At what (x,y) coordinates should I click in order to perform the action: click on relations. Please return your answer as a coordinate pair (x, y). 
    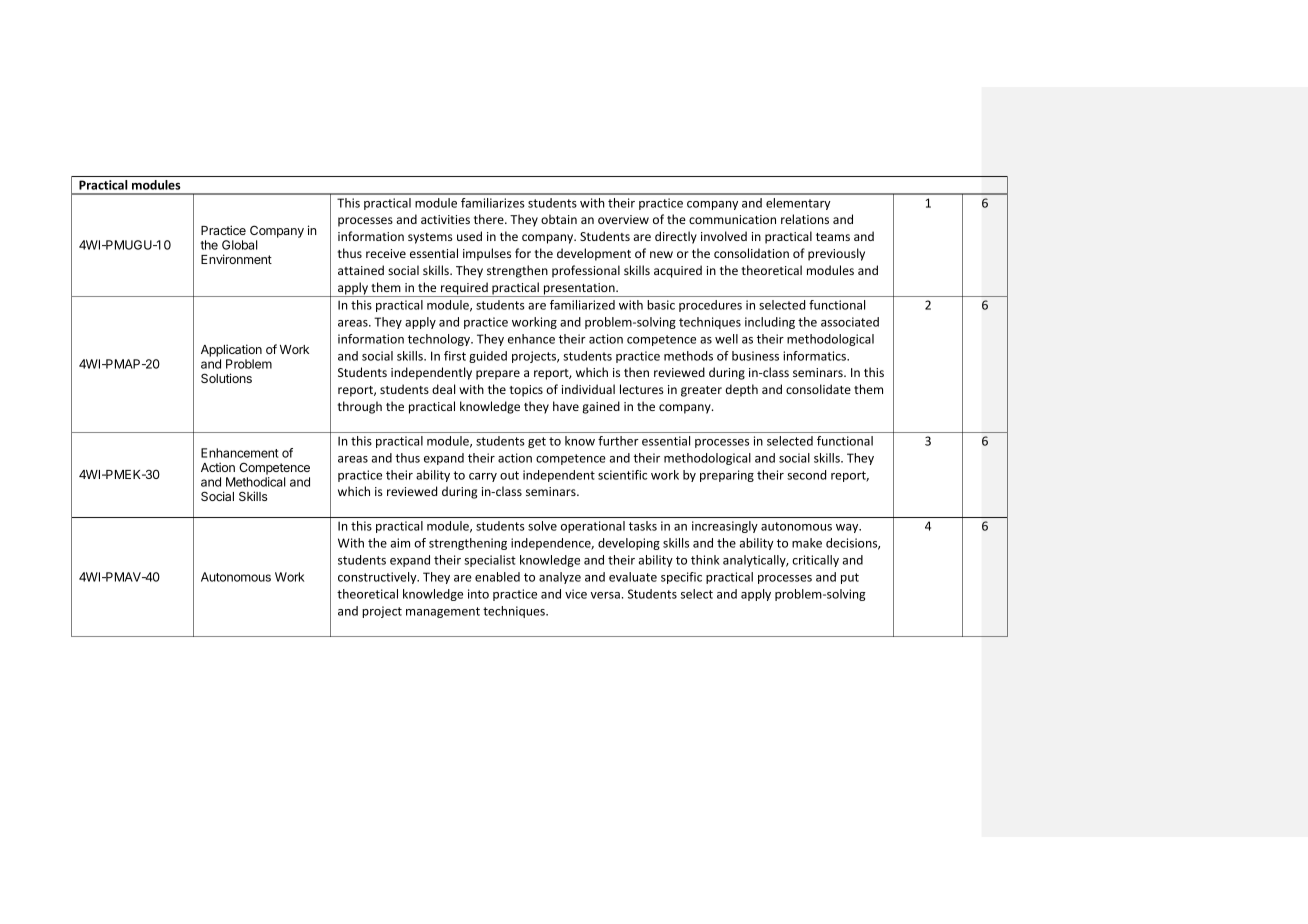
    Looking at the image, I should click on (805, 219).
